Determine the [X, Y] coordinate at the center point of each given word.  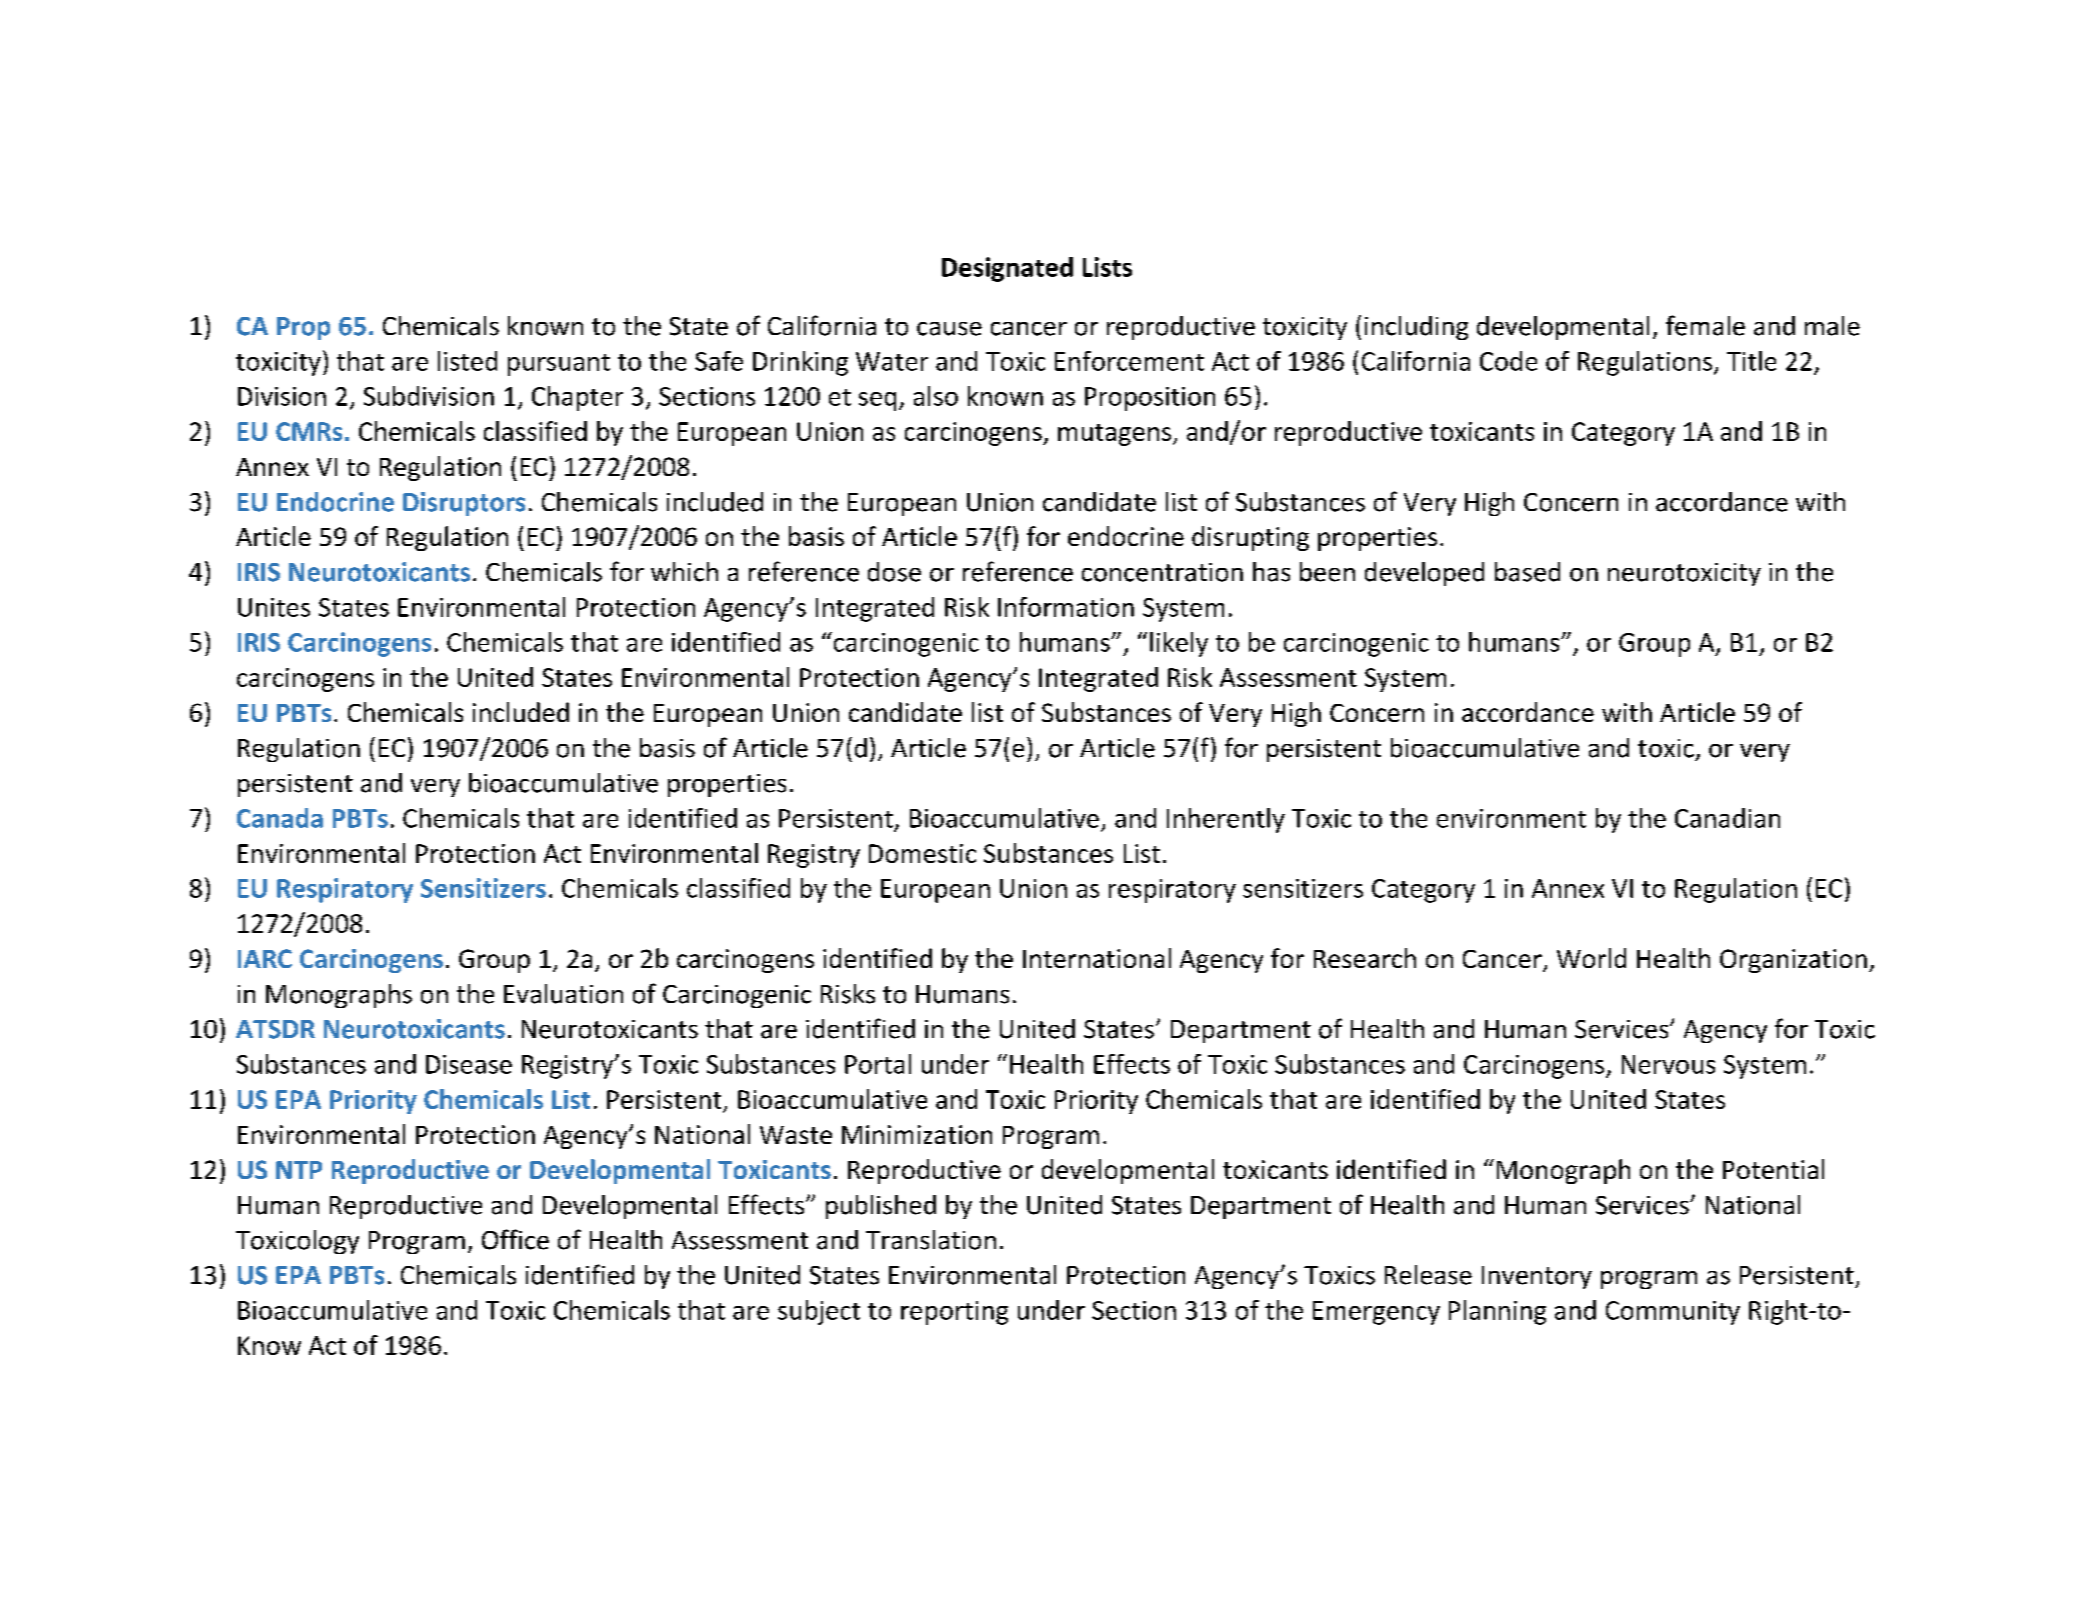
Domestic [922, 853]
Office [515, 1239]
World [1591, 958]
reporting [954, 1313]
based [1527, 572]
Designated [1007, 269]
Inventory [1537, 1277]
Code [1508, 361]
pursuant [559, 365]
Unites [274, 607]
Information [1066, 607]
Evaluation [563, 994]
